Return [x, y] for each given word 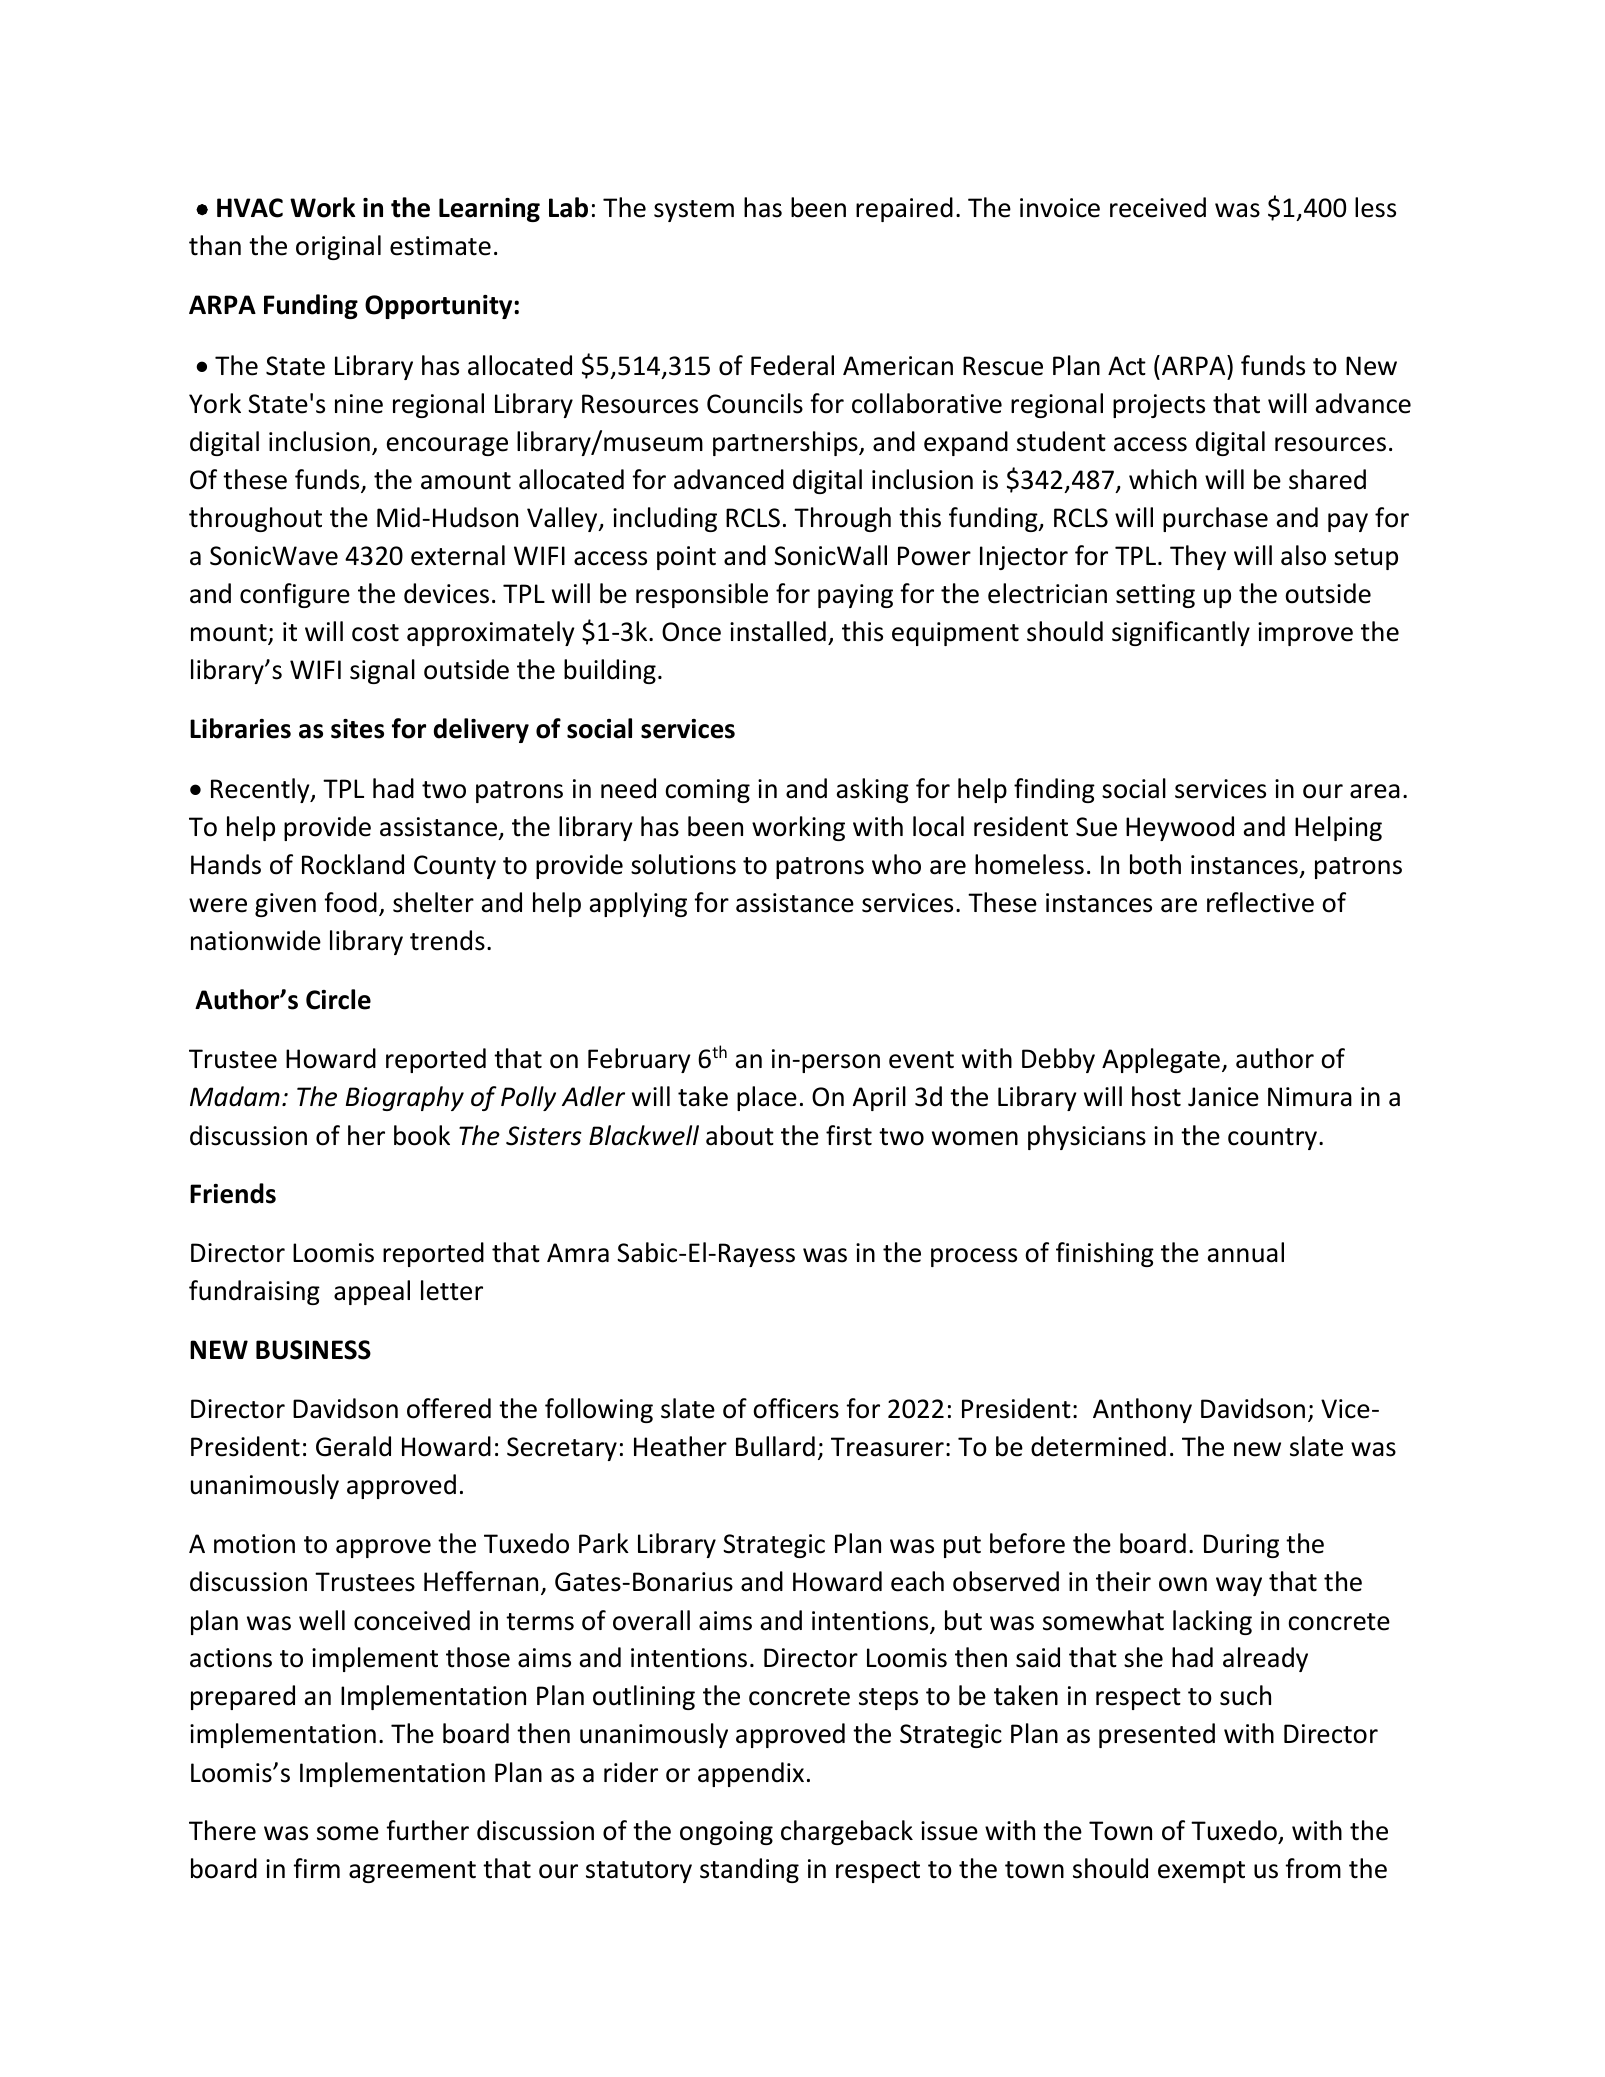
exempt [1201, 1872]
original [338, 247]
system [694, 211]
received [1158, 207]
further [427, 1830]
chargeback [847, 1832]
